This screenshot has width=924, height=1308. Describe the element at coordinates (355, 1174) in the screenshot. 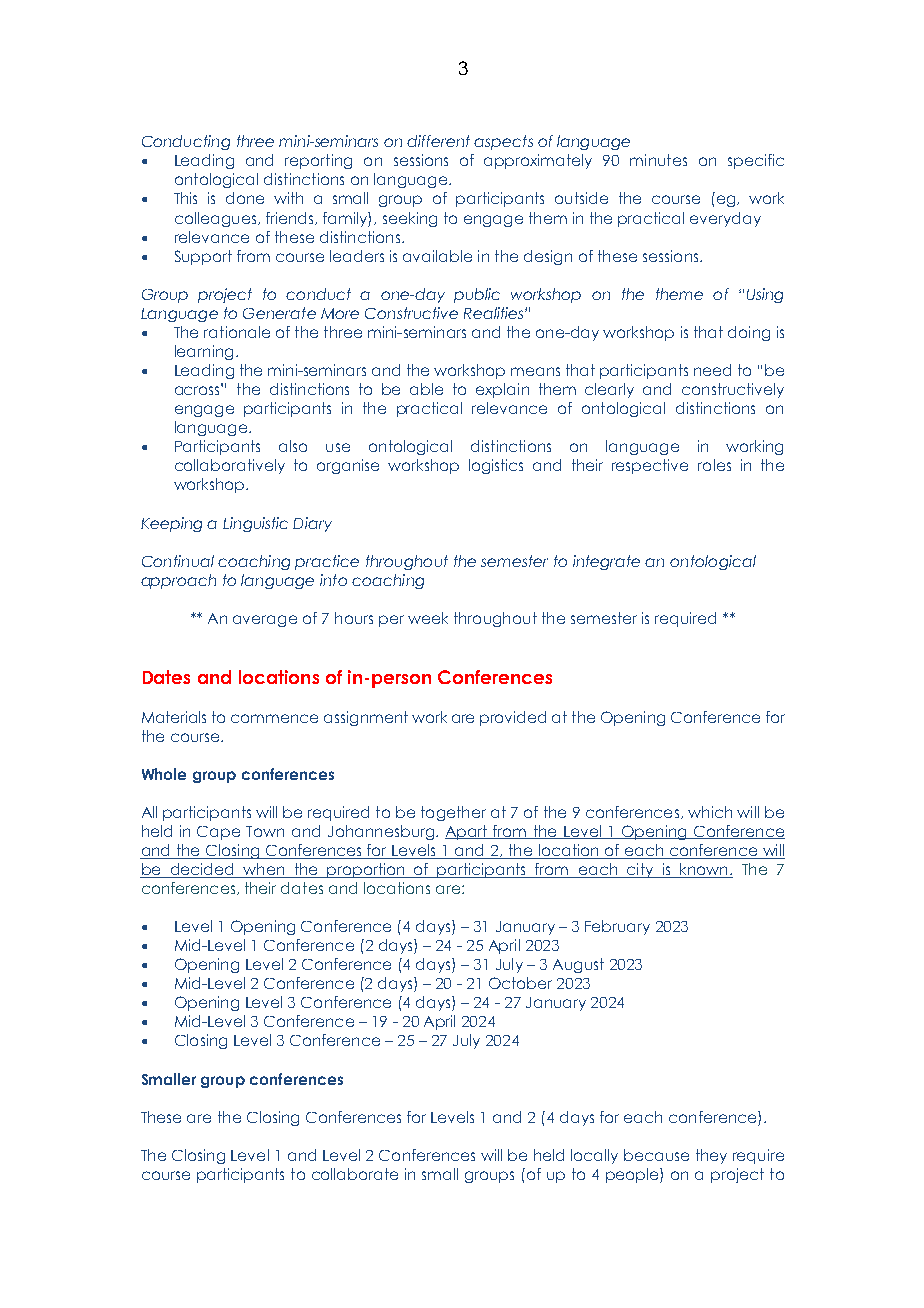

I see `collaborate` at that location.
